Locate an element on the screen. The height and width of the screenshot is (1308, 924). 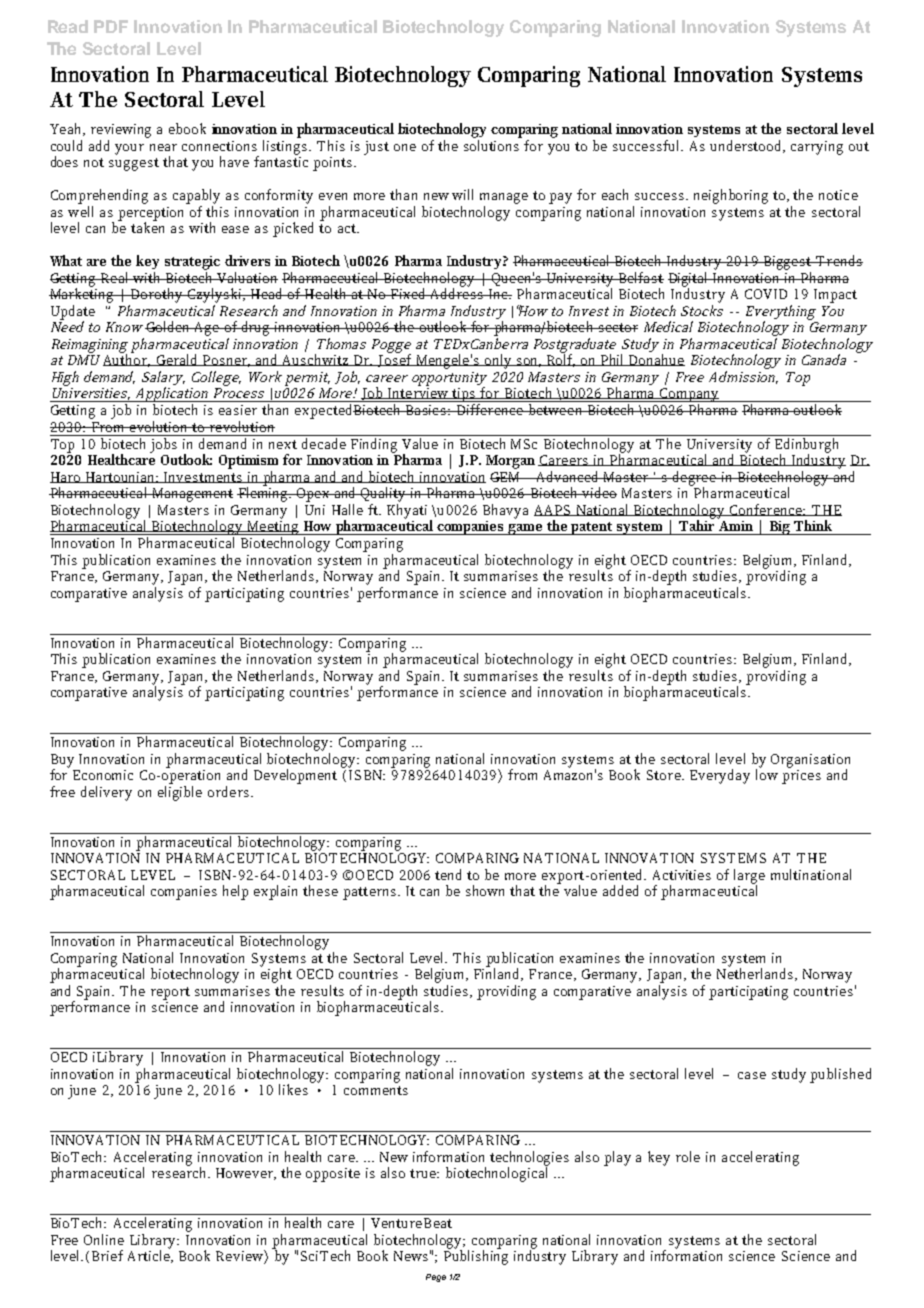
eligible is located at coordinates (180, 792).
